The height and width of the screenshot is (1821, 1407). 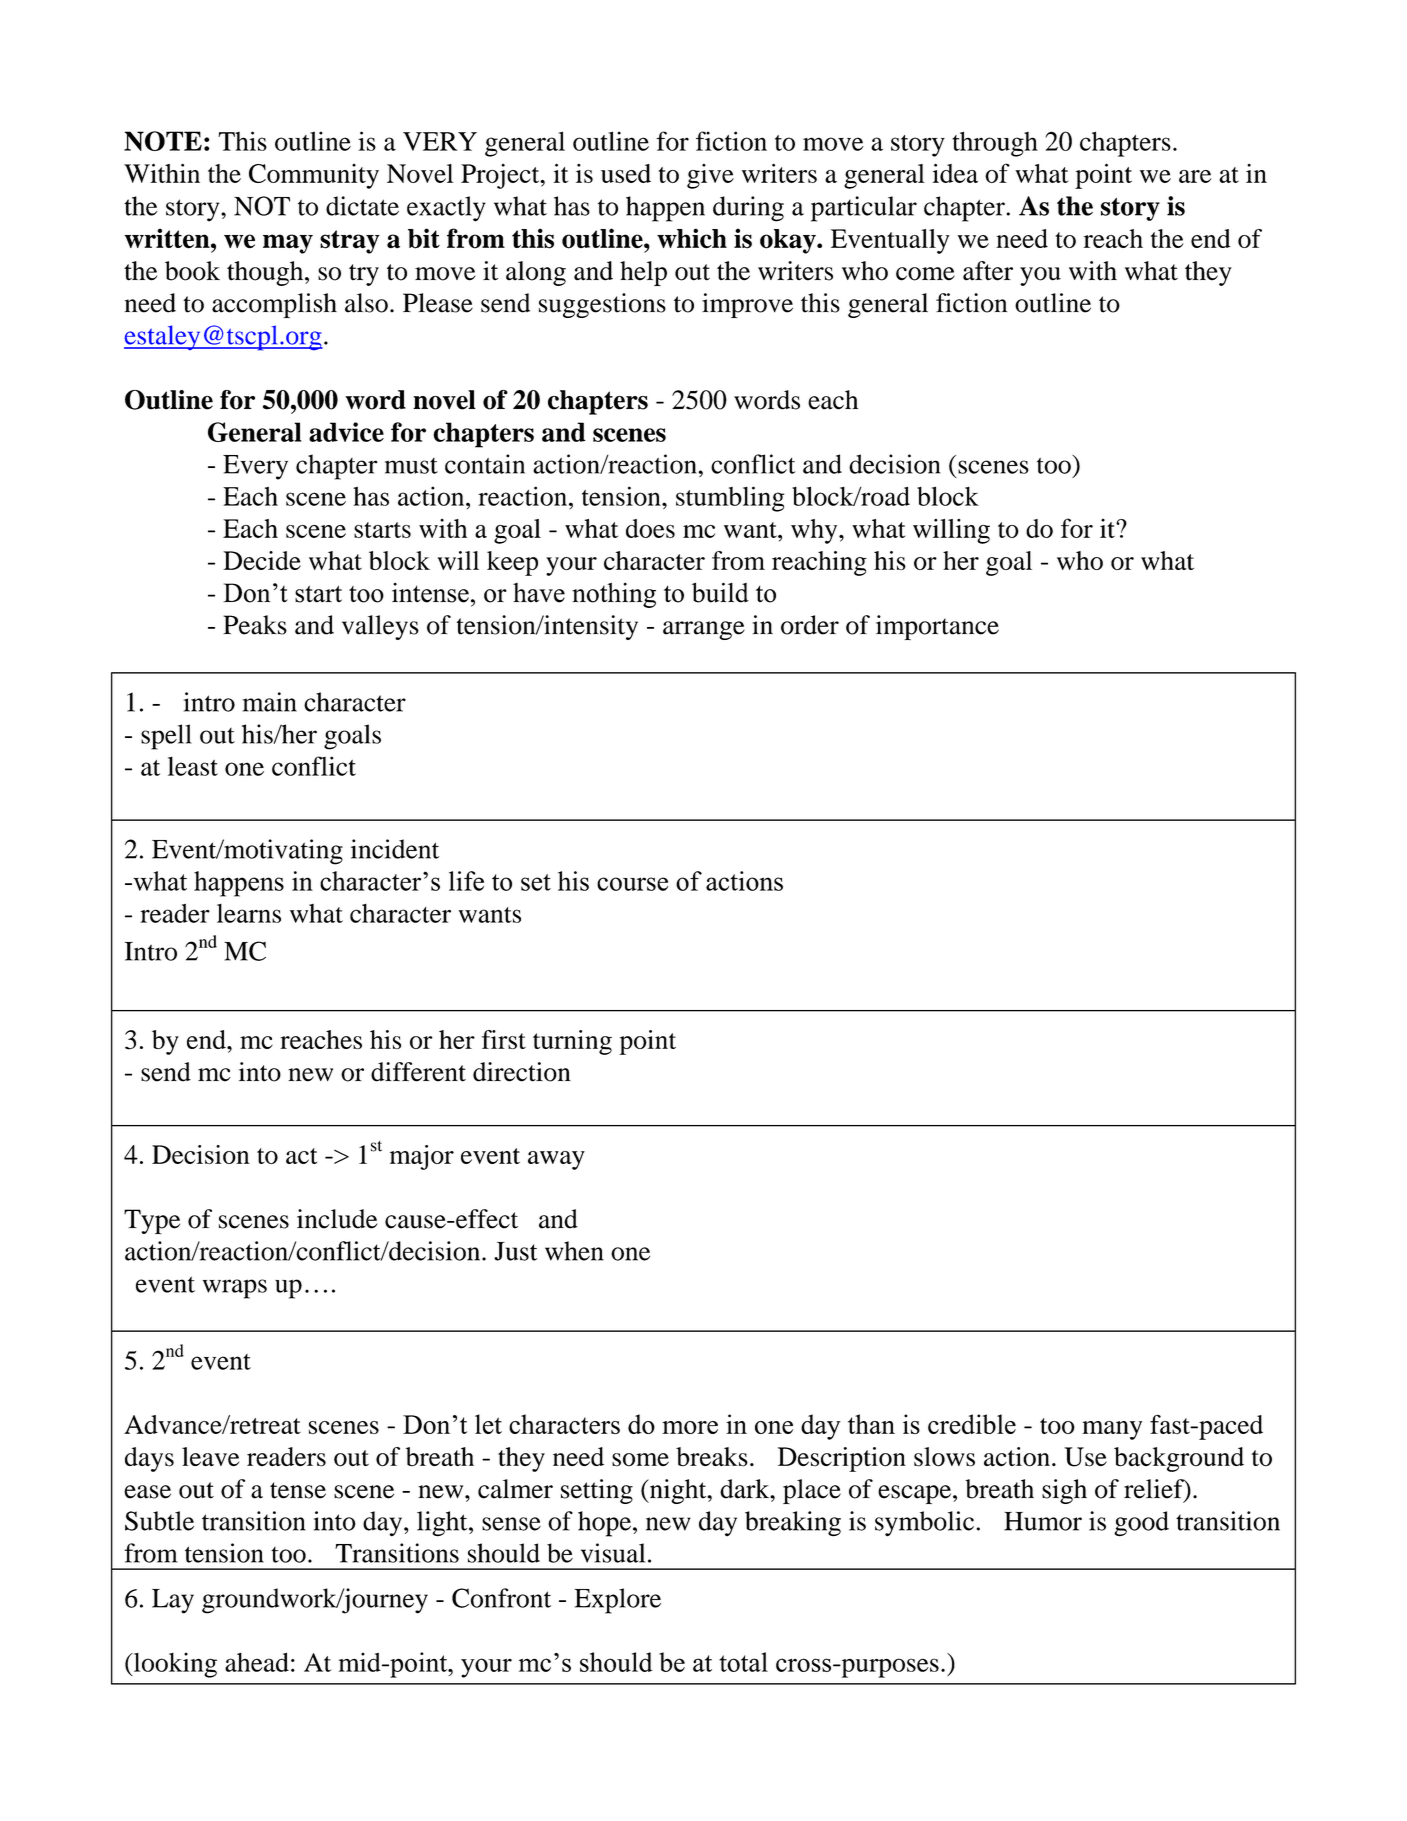 I want to click on give, so click(x=710, y=176).
